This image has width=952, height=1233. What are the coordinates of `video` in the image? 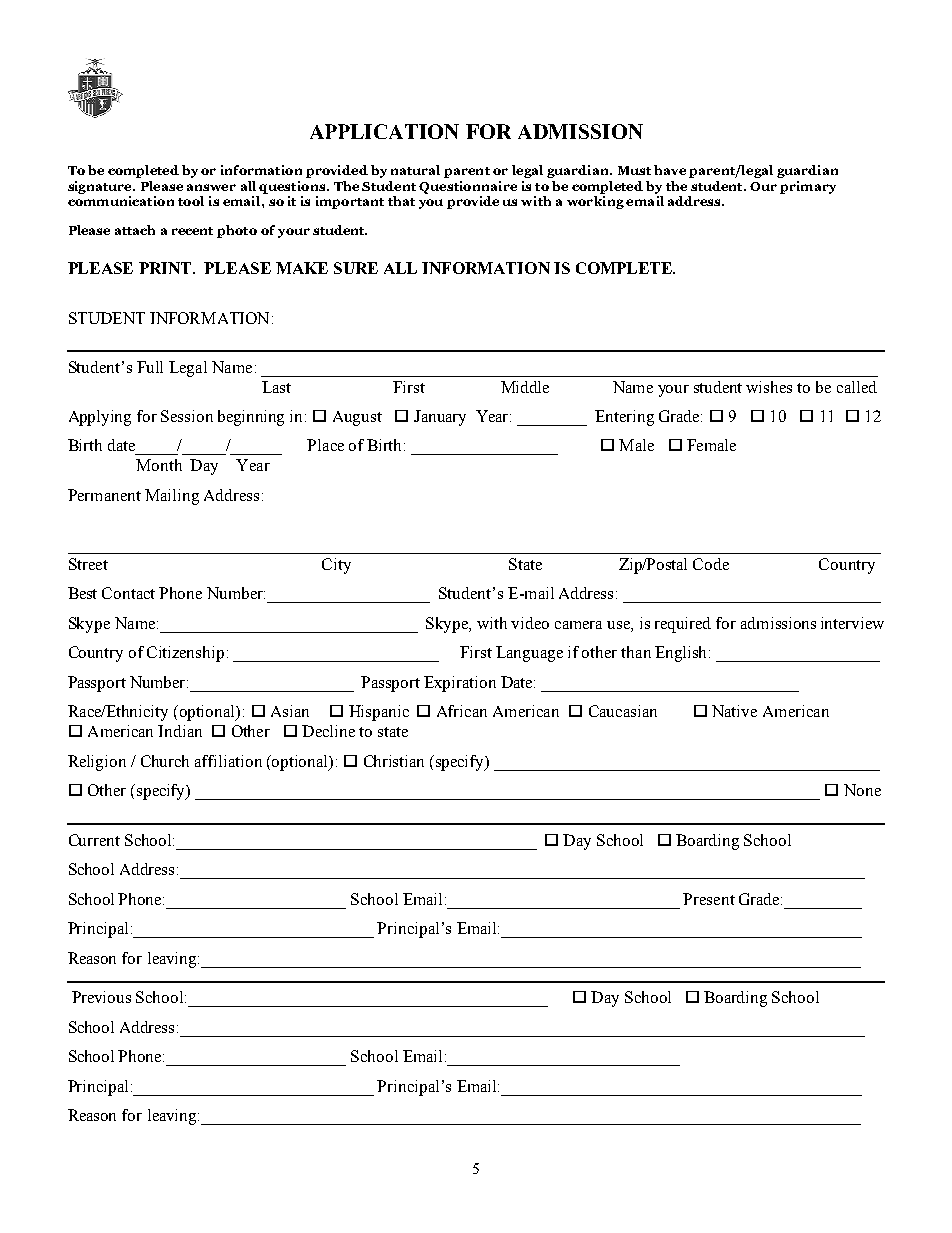 It's located at (530, 623).
